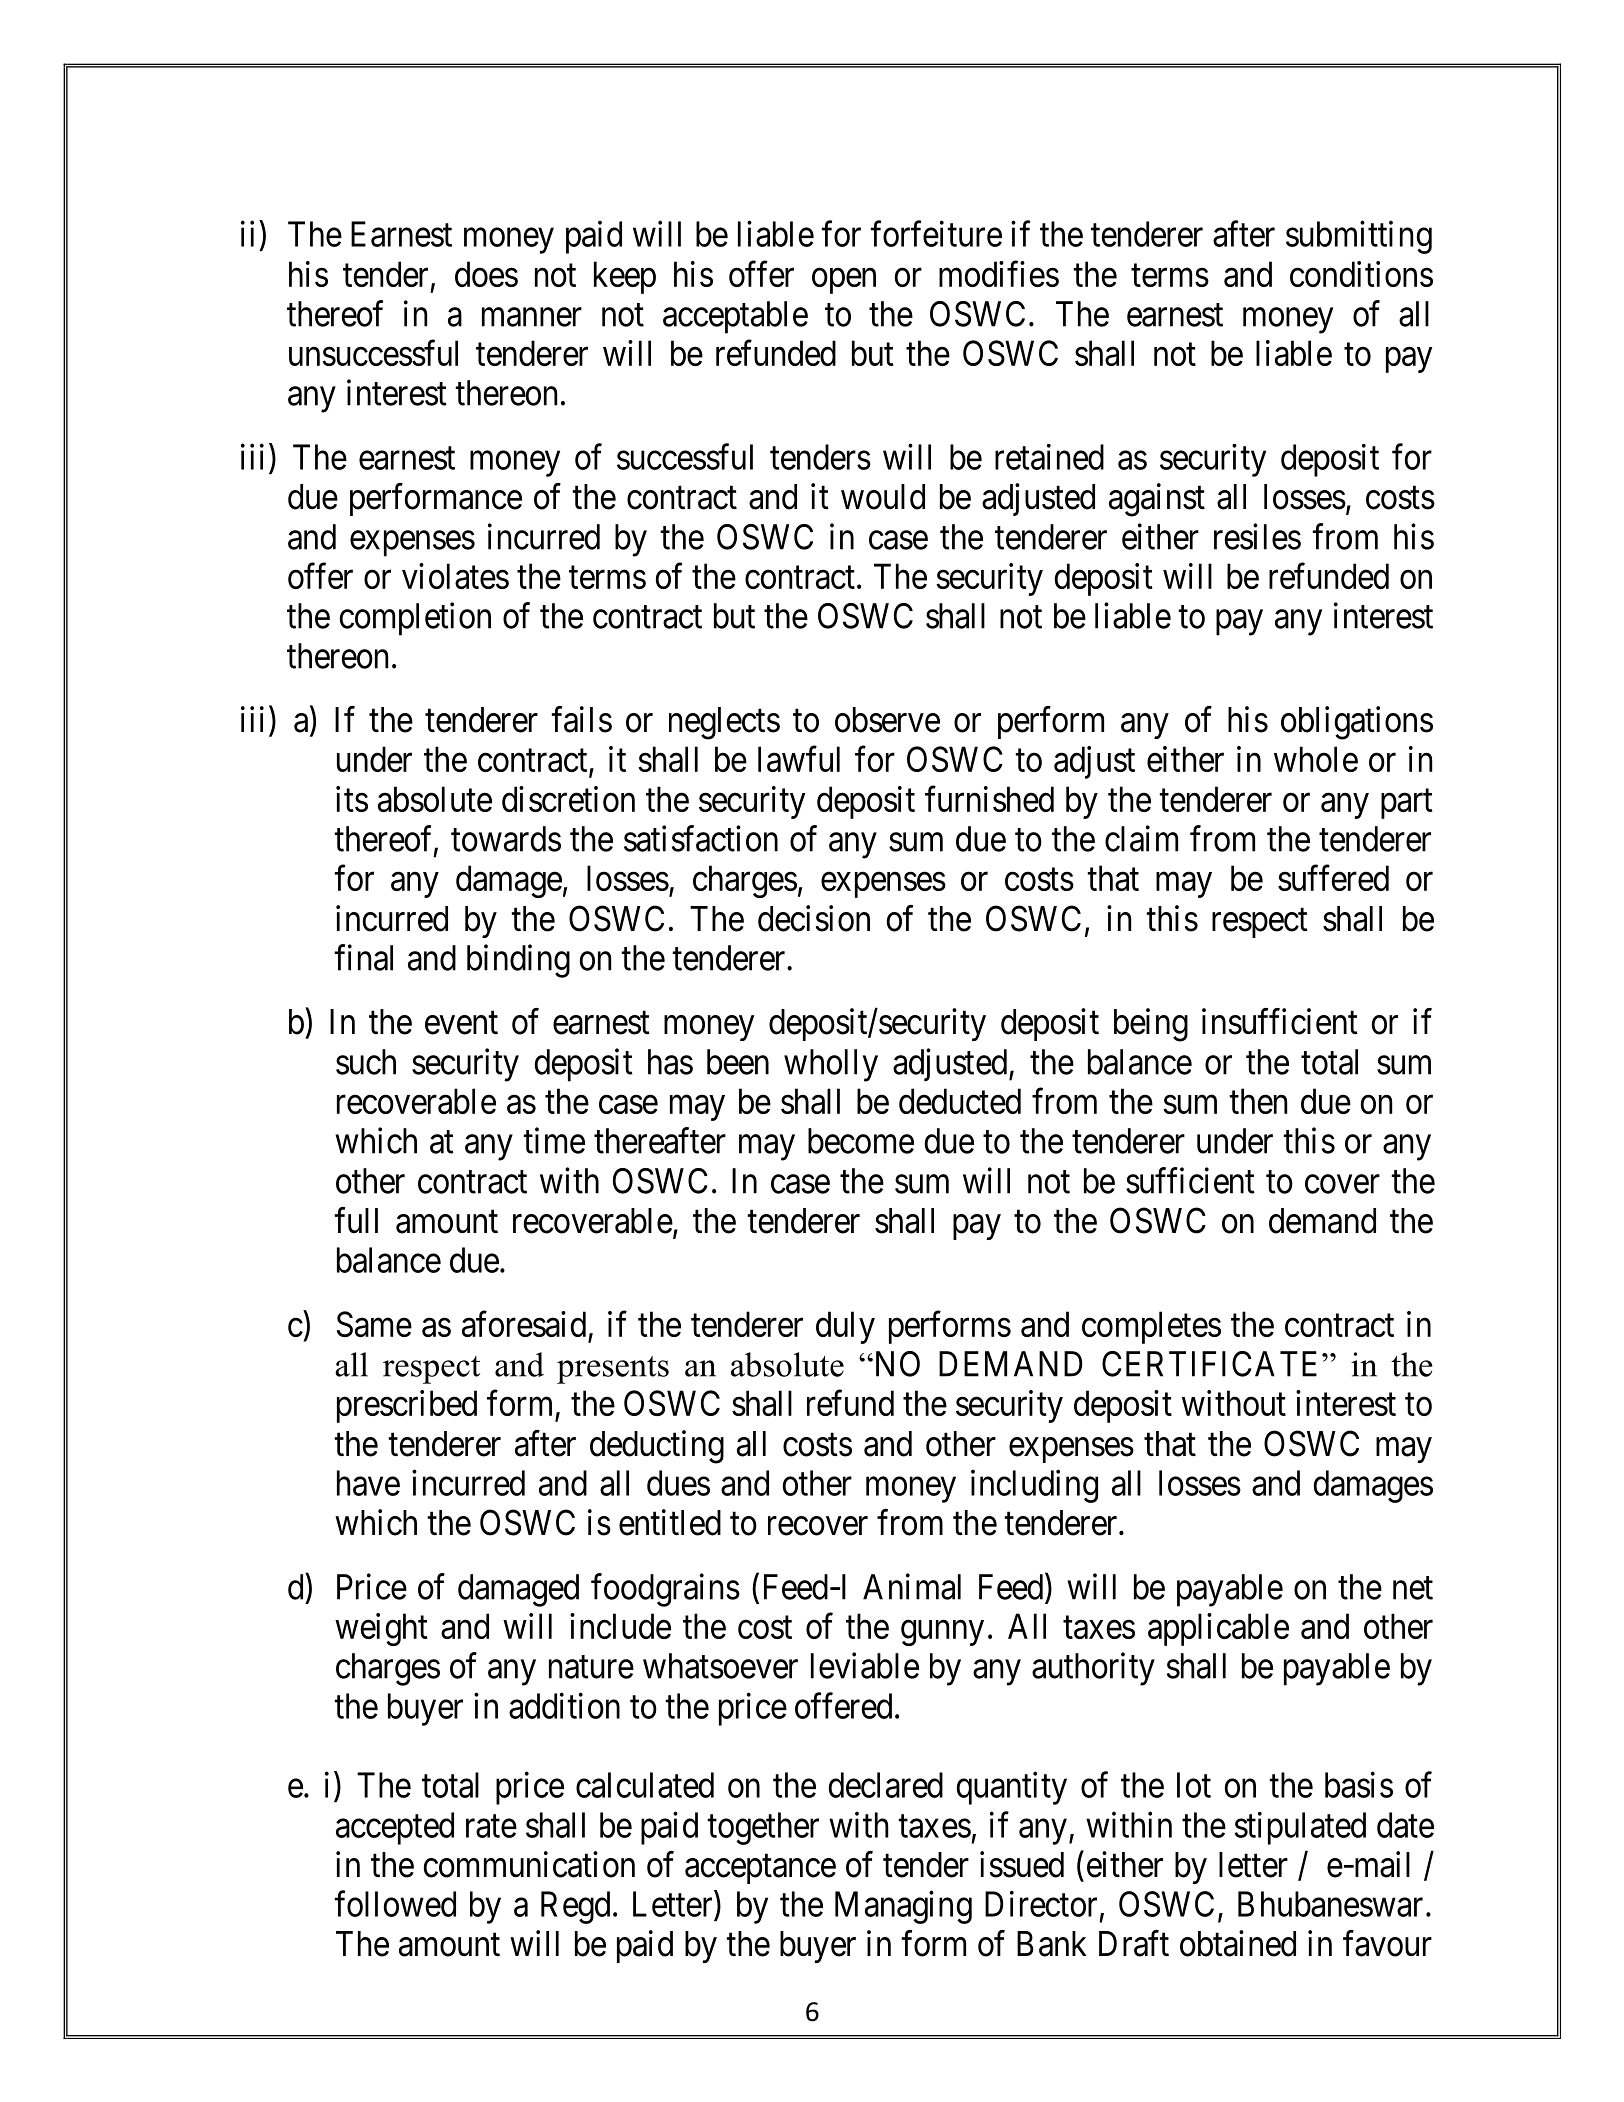  What do you see at coordinates (814, 918) in the page?
I see `decision` at bounding box center [814, 918].
